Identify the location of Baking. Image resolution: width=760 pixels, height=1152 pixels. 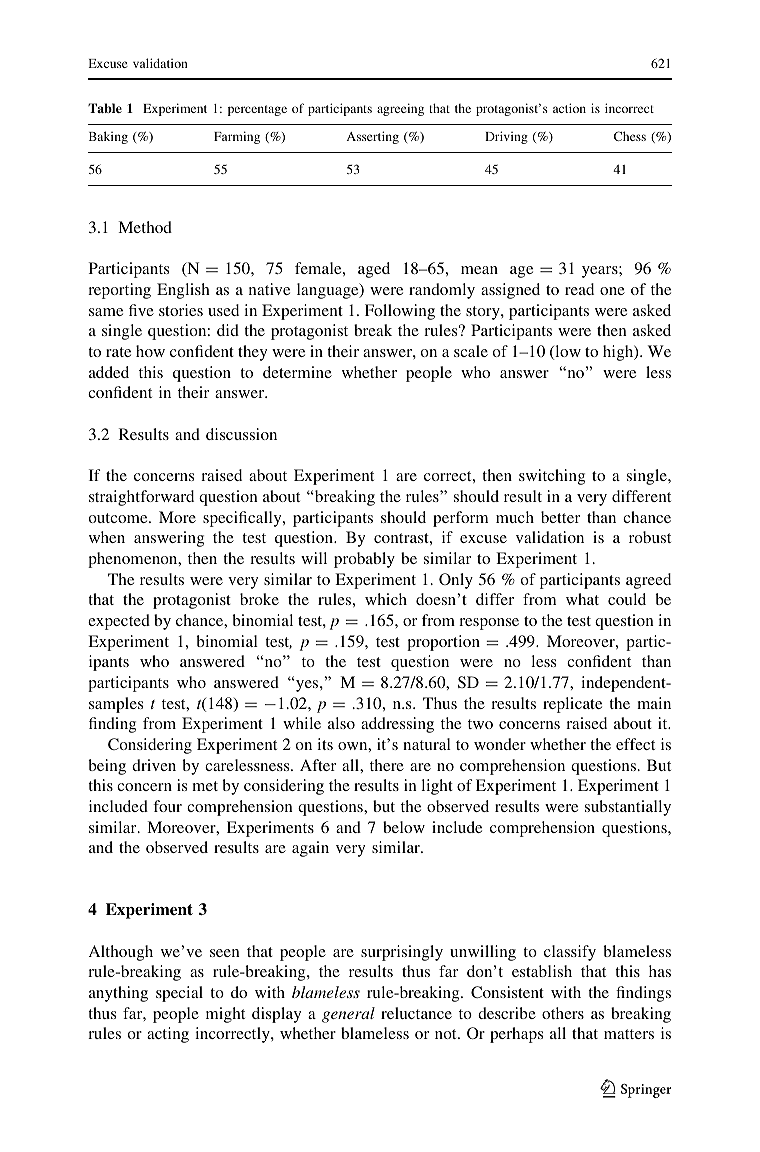
(108, 137).
